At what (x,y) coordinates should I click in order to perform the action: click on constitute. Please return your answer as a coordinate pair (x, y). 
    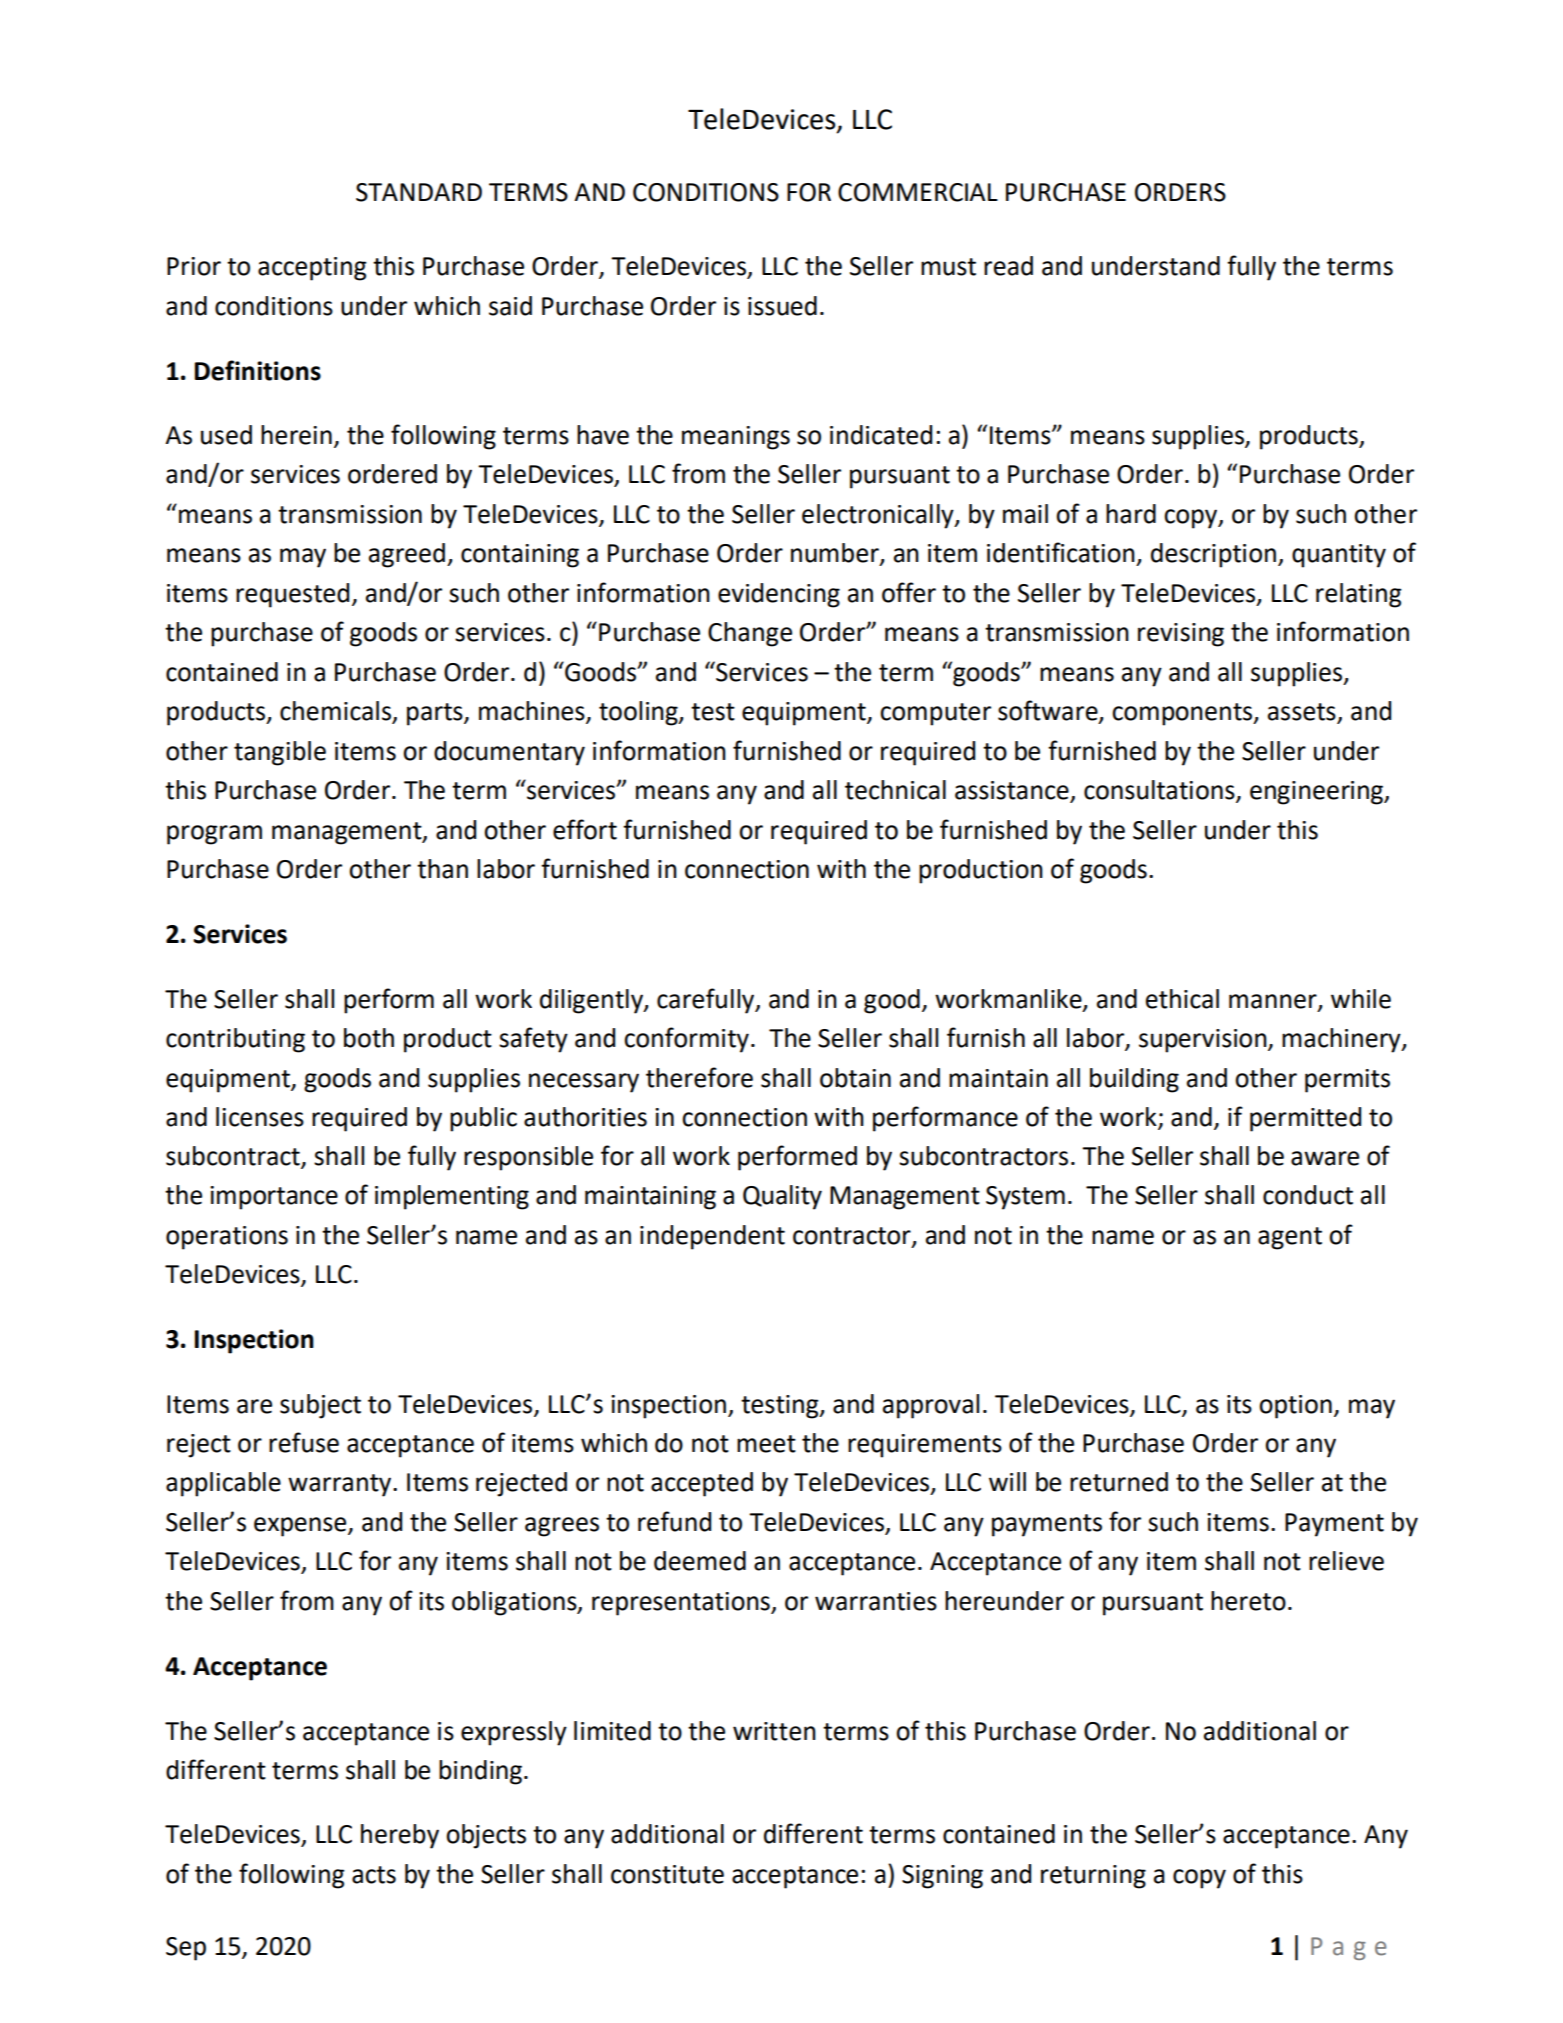
    Looking at the image, I should click on (667, 1874).
